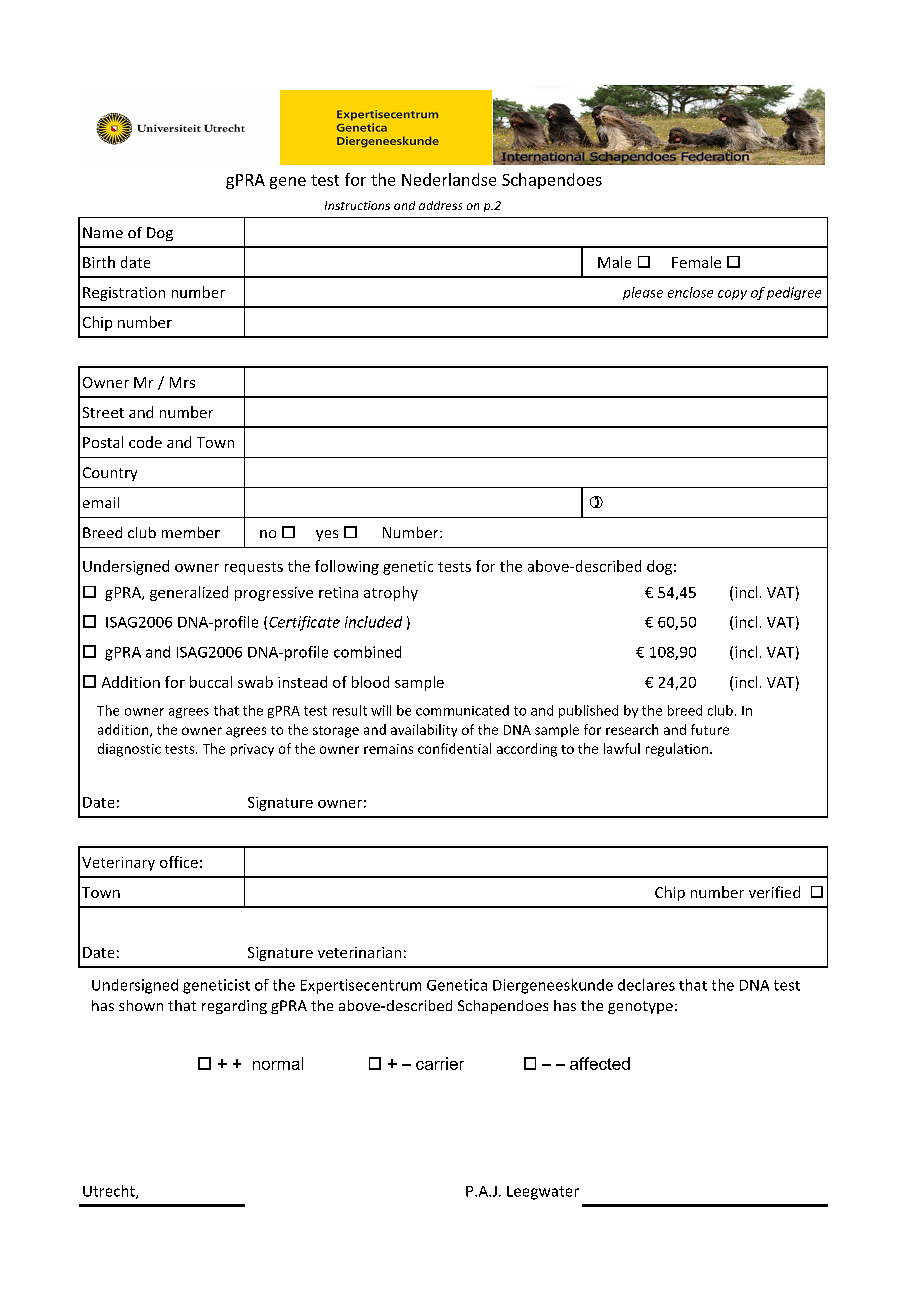 The width and height of the screenshot is (924, 1309). Describe the element at coordinates (179, 862) in the screenshot. I see `office` at that location.
